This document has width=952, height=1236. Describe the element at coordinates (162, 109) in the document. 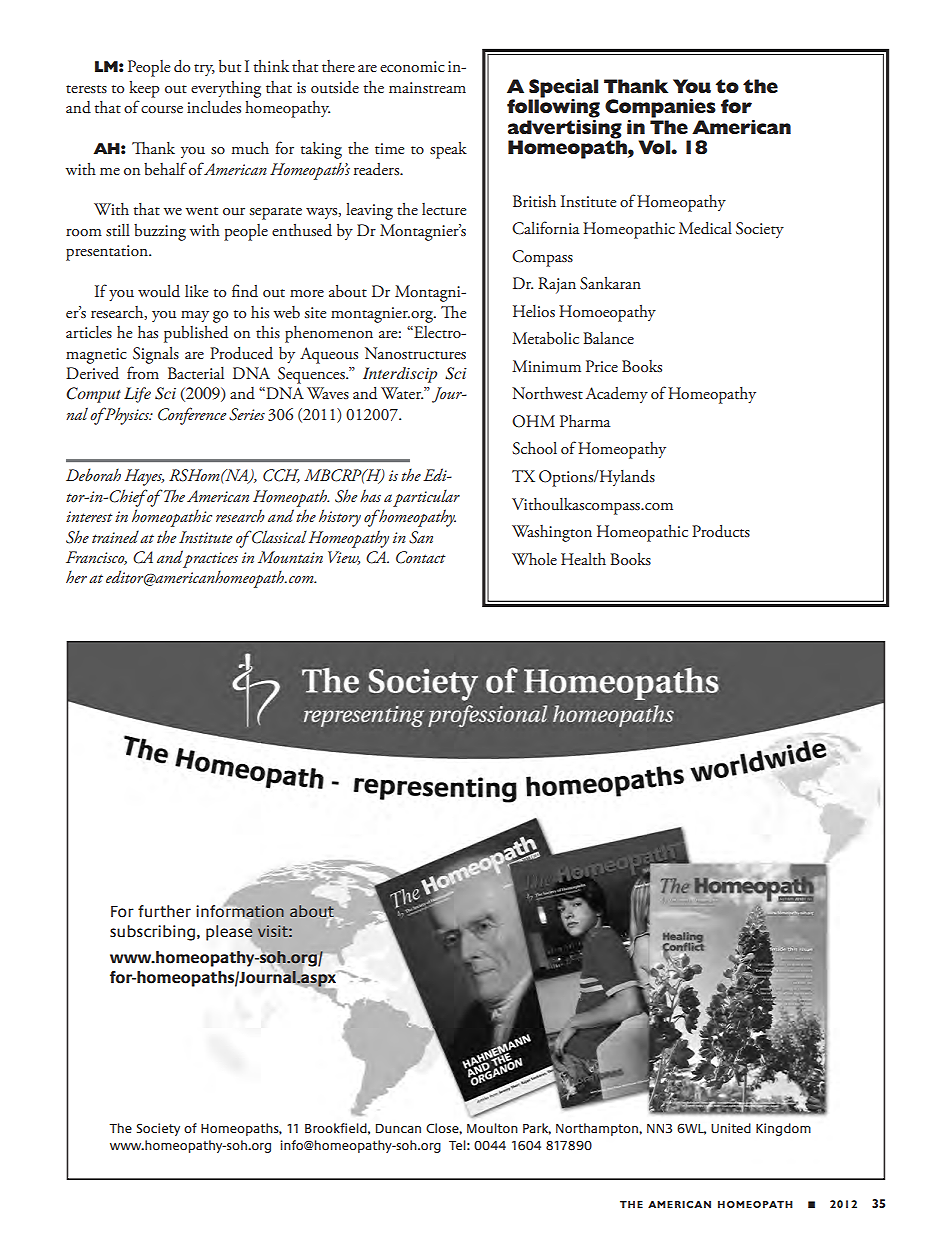

I see `course` at that location.
